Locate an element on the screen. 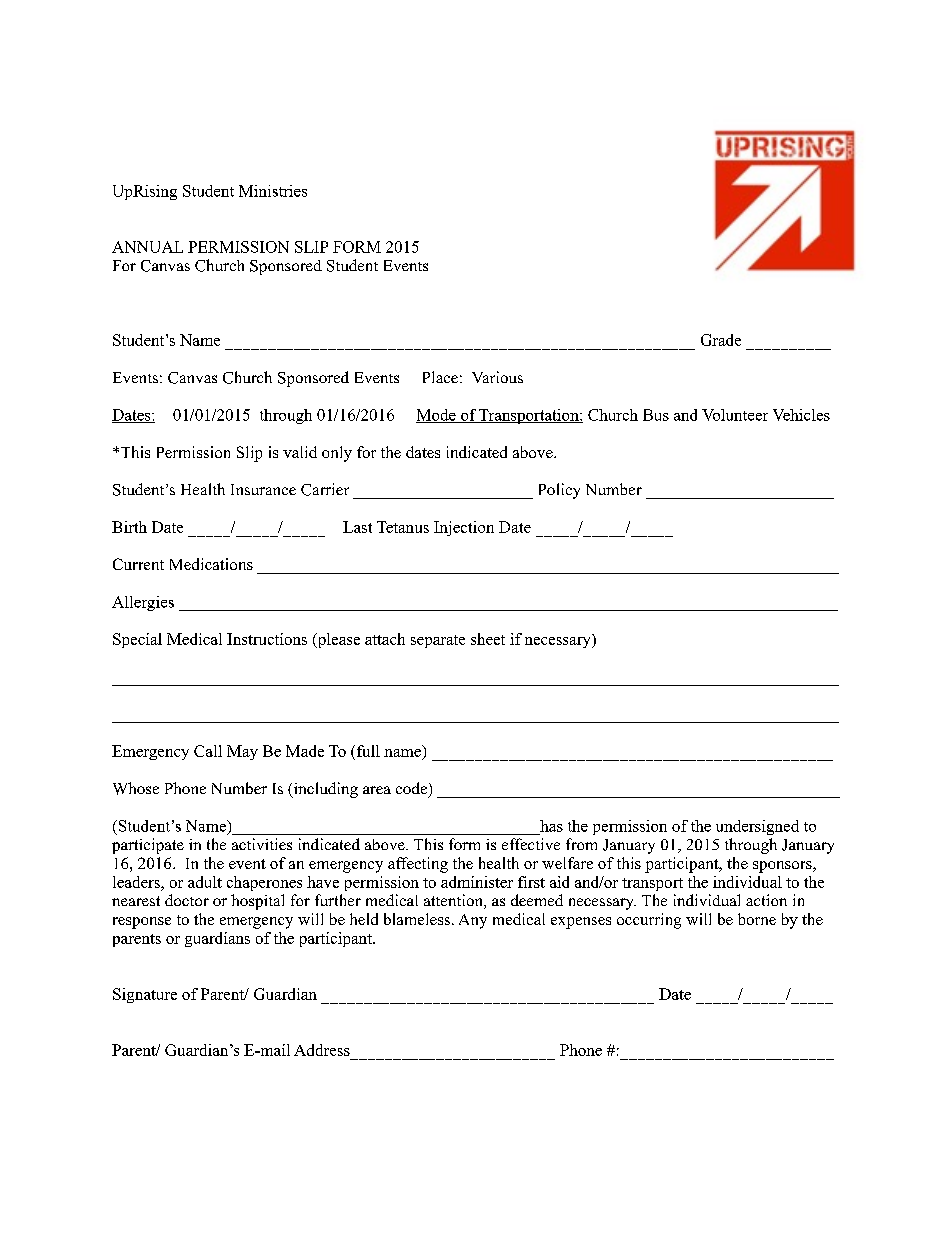  Grade is located at coordinates (721, 340).
